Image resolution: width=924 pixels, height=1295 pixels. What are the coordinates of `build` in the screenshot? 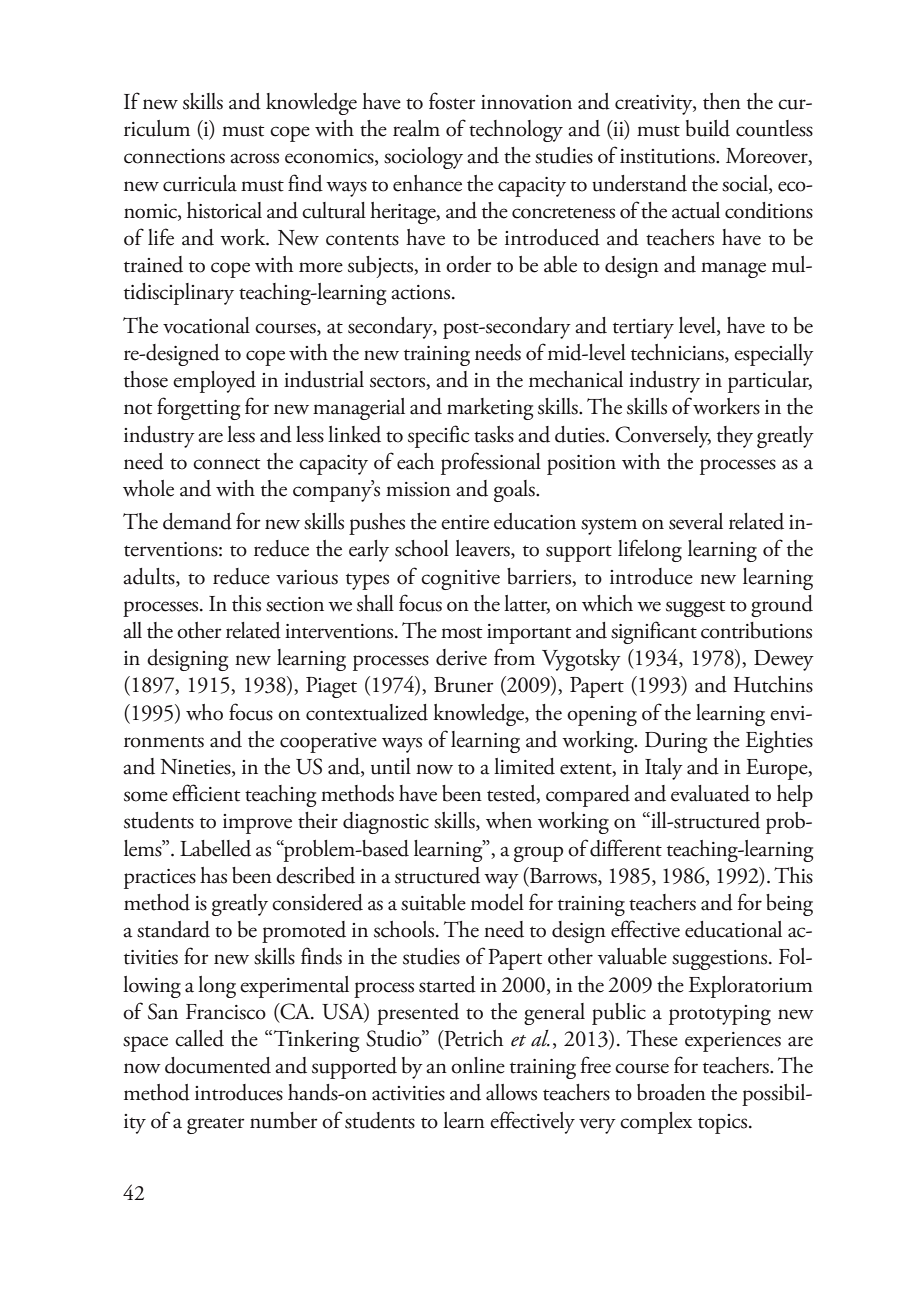 It's located at (708, 128).
